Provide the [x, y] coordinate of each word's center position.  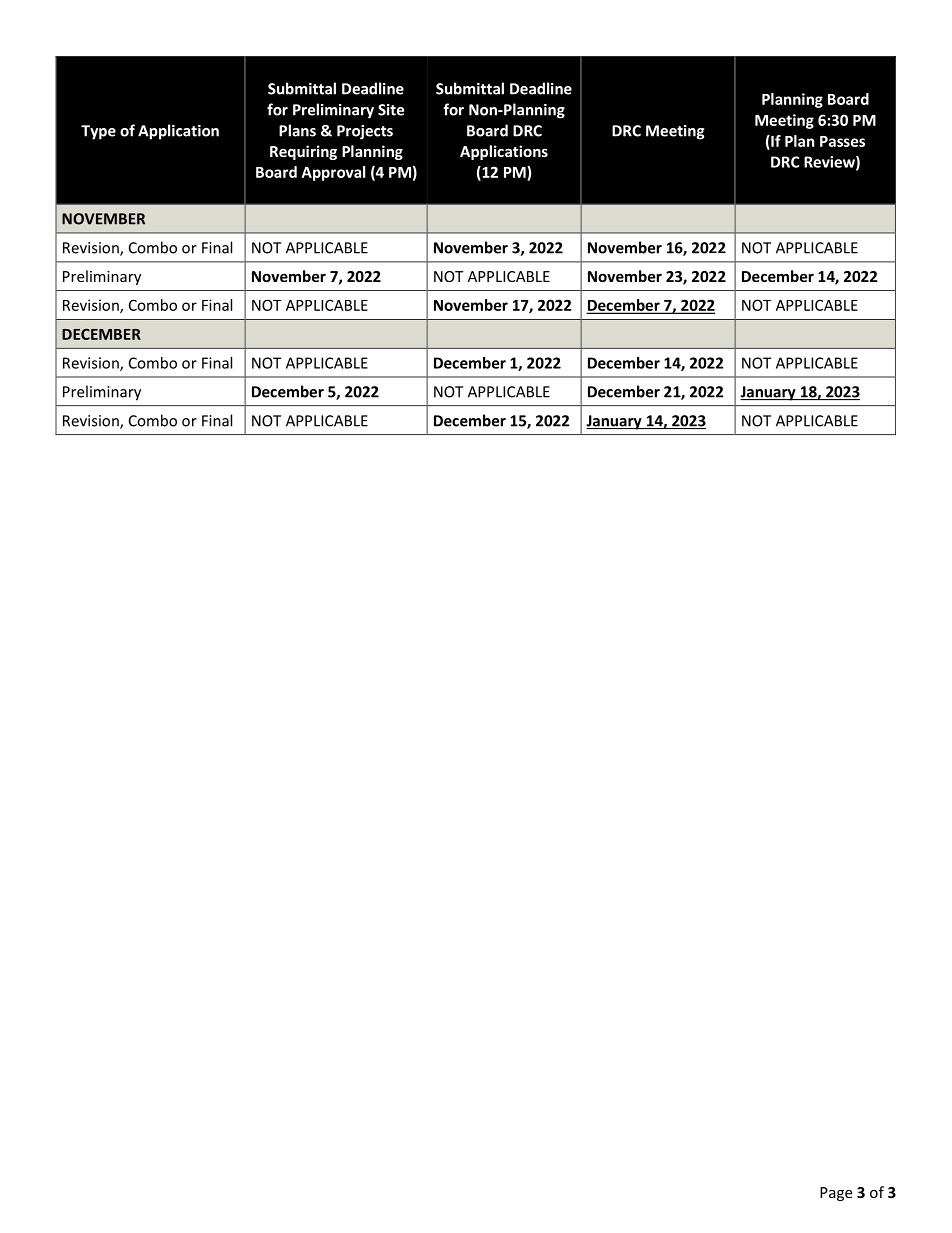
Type [98, 132]
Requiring [303, 152]
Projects [365, 132]
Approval [333, 173]
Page [836, 1194]
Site [391, 110]
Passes [842, 141]
